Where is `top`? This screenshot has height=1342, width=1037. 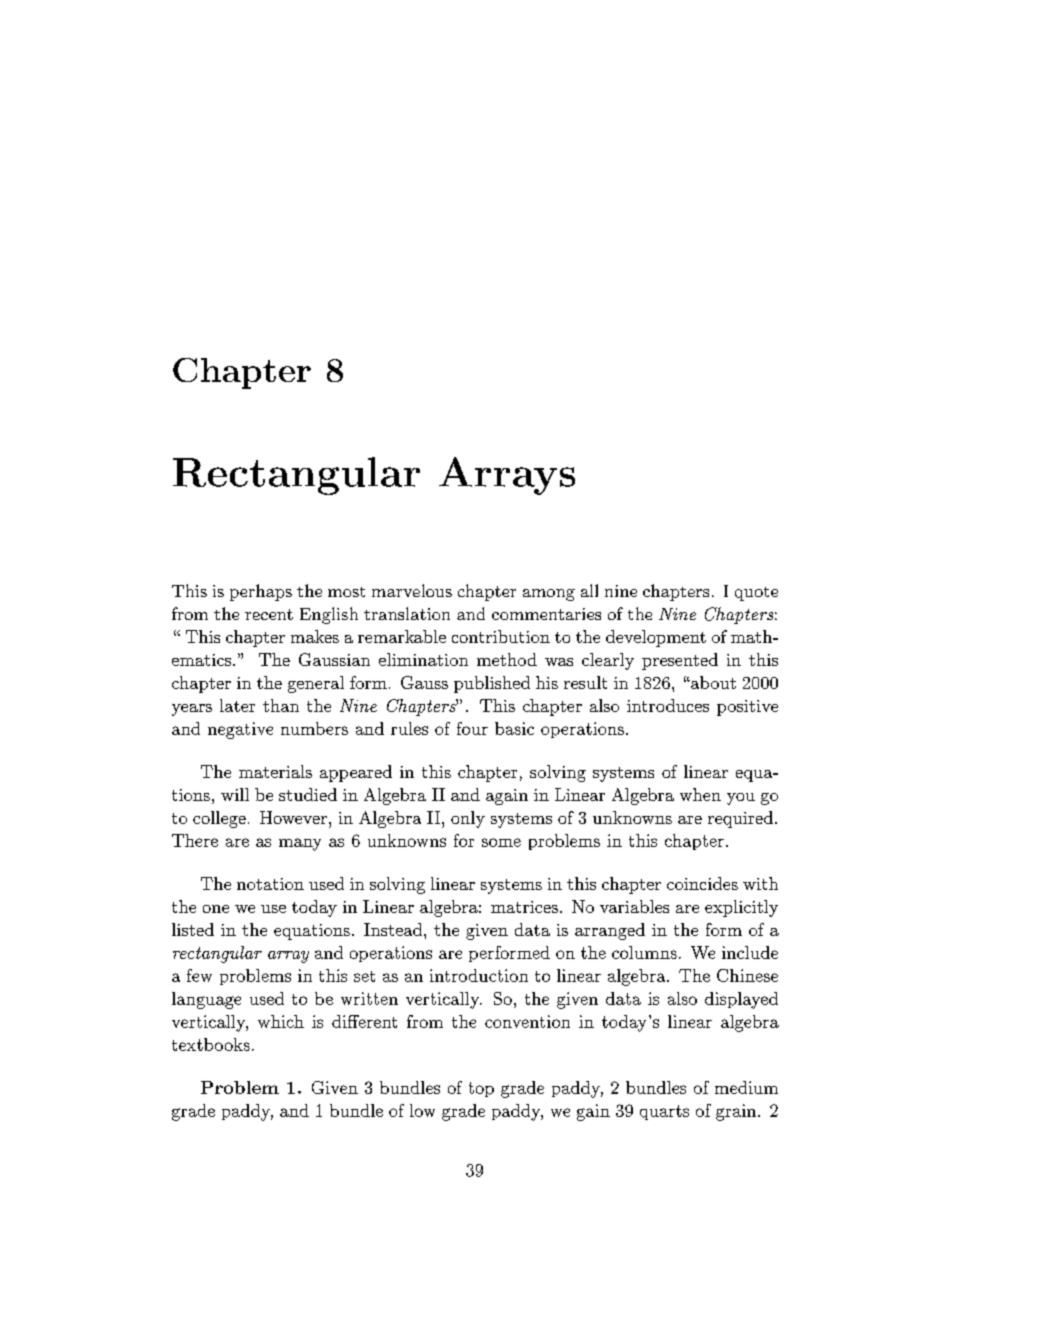 top is located at coordinates (481, 1089).
